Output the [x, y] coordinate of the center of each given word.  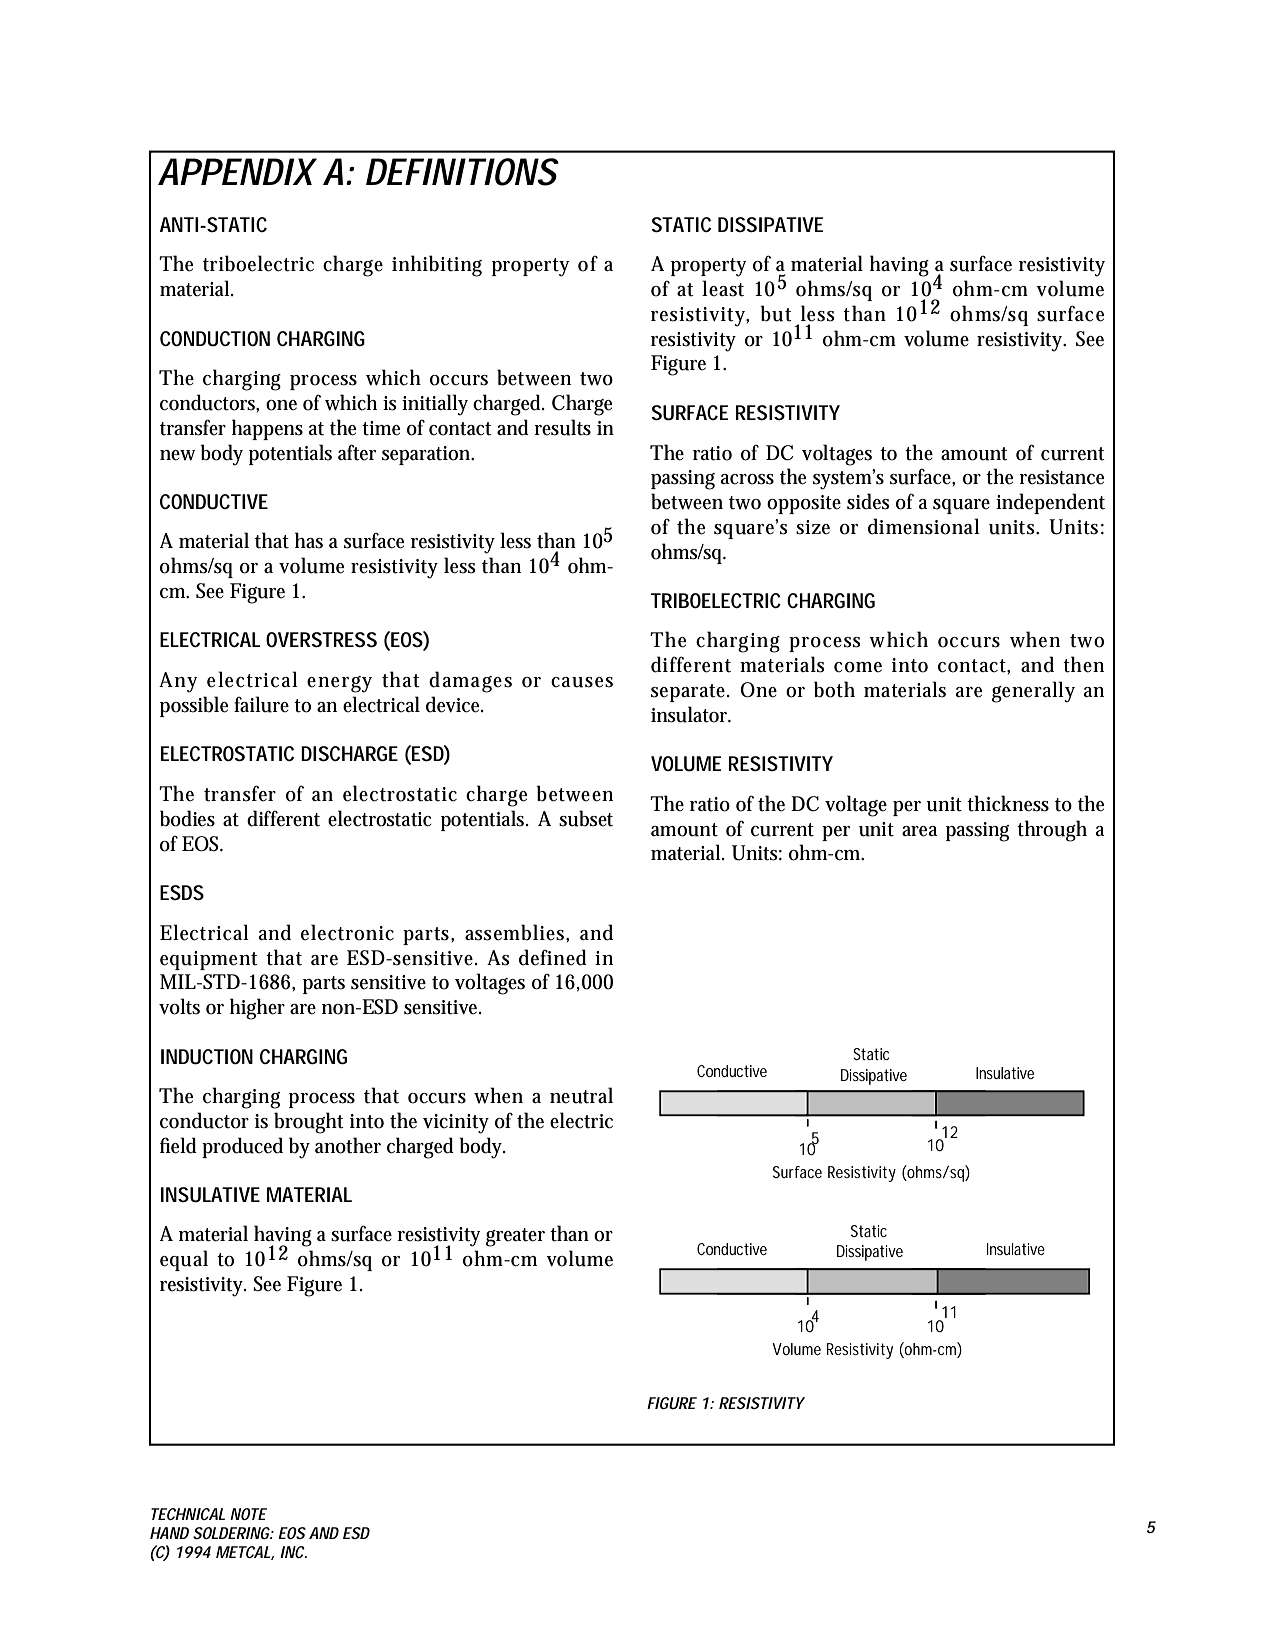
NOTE [248, 1514]
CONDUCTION [215, 339]
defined [553, 957]
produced [242, 1147]
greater [515, 1237]
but [776, 313]
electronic [347, 932]
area [920, 831]
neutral [581, 1095]
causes [582, 682]
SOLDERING [232, 1533]
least [723, 288]
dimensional [924, 526]
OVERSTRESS [321, 640]
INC [293, 1552]
